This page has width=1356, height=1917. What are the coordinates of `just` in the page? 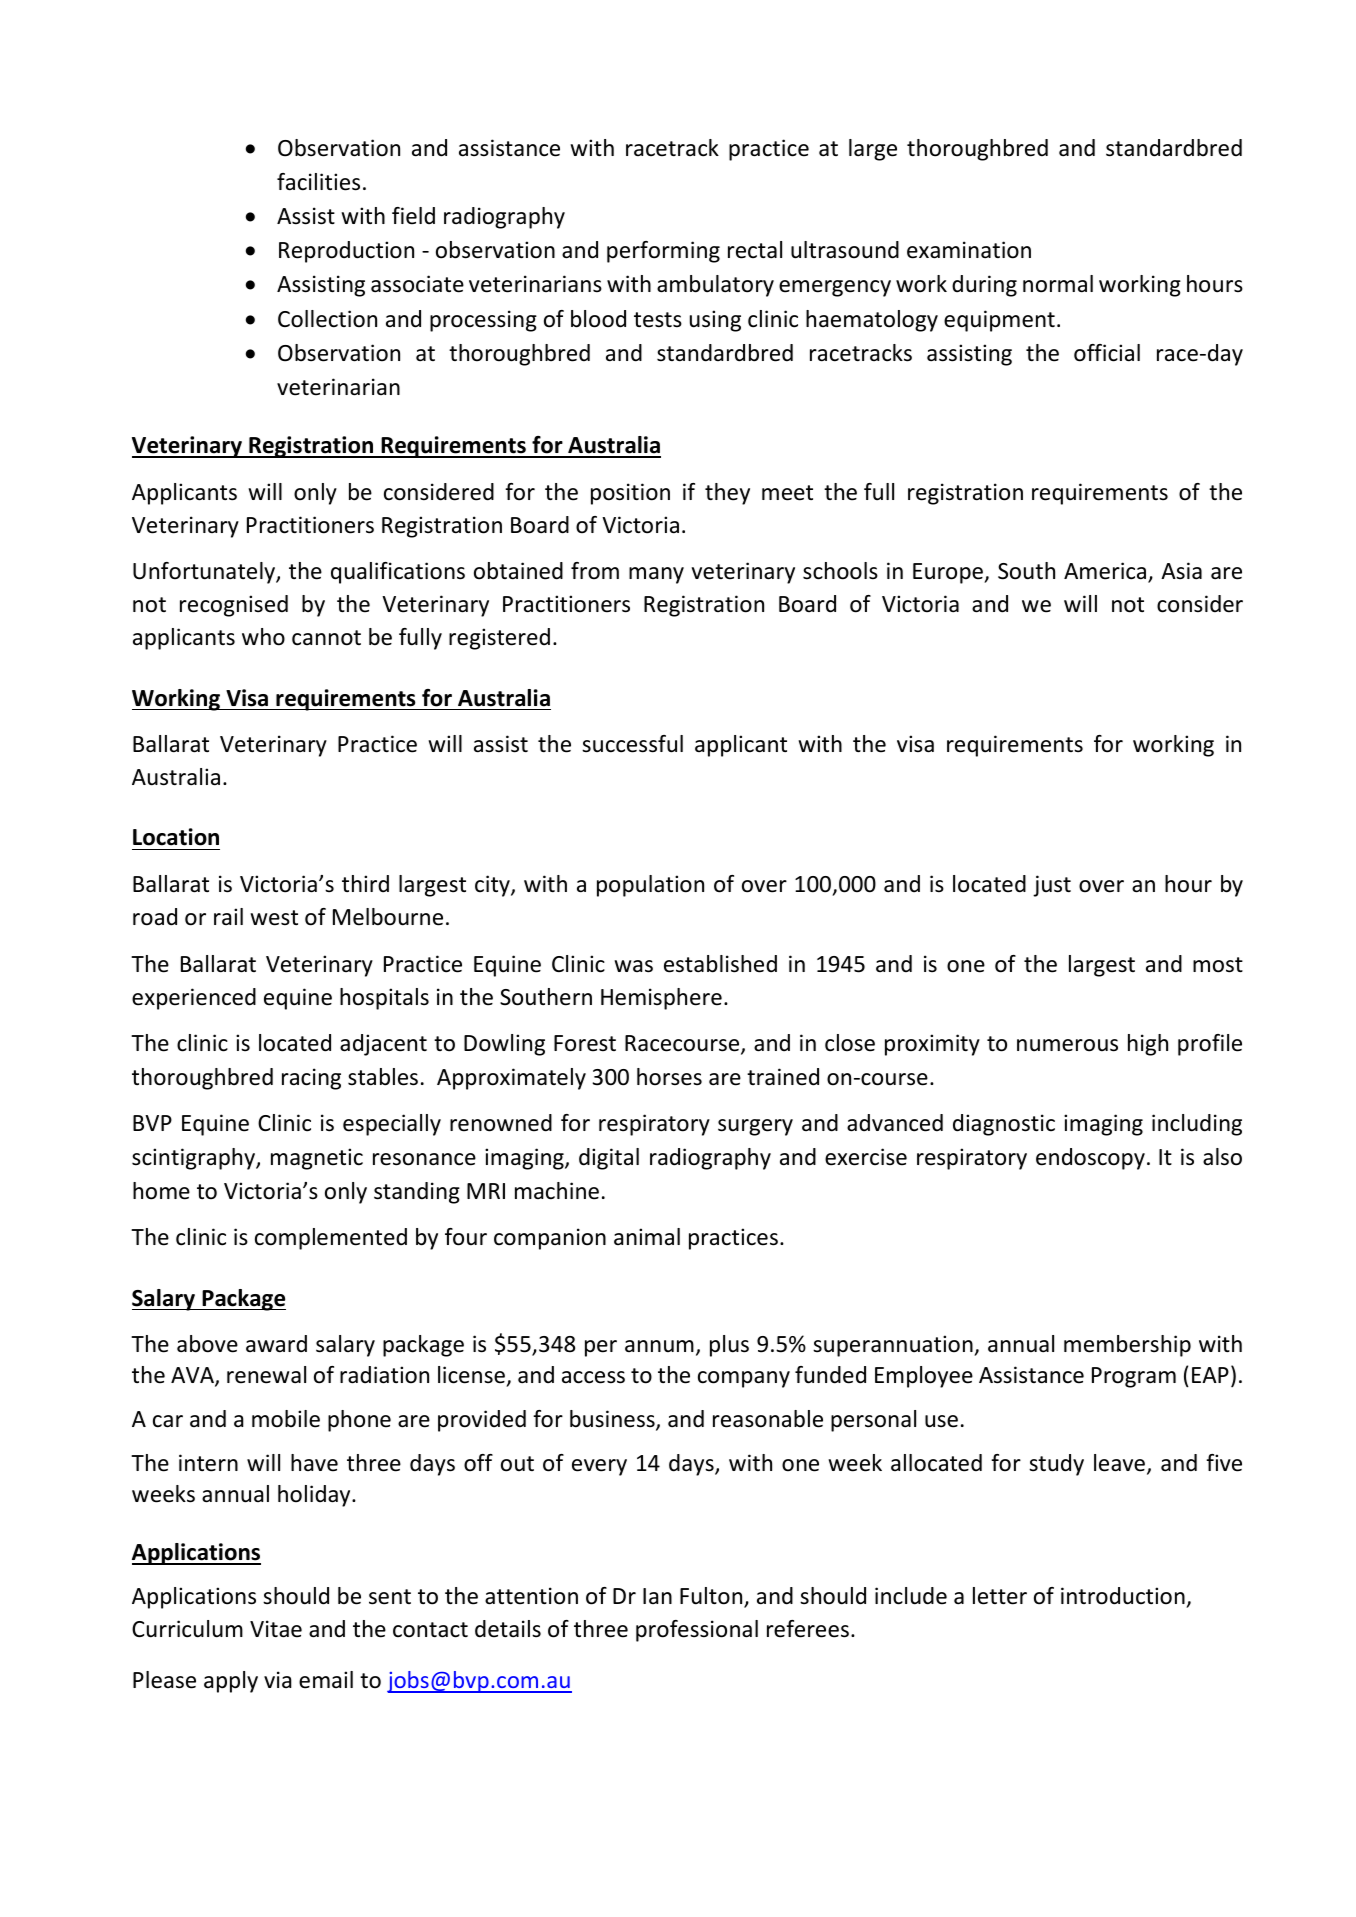 It's located at (1052, 886).
